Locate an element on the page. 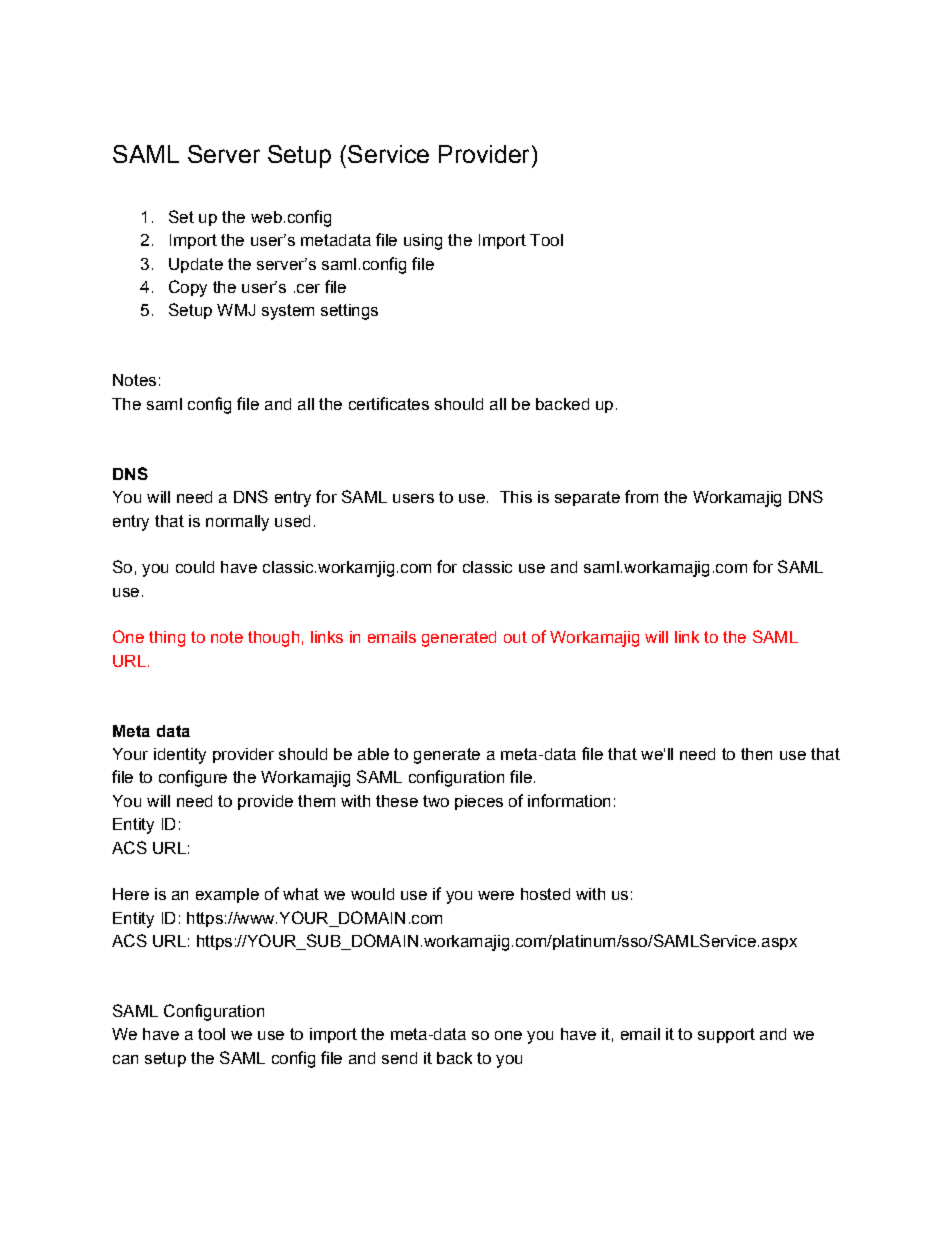 Image resolution: width=952 pixels, height=1233 pixels. Update is located at coordinates (196, 265).
